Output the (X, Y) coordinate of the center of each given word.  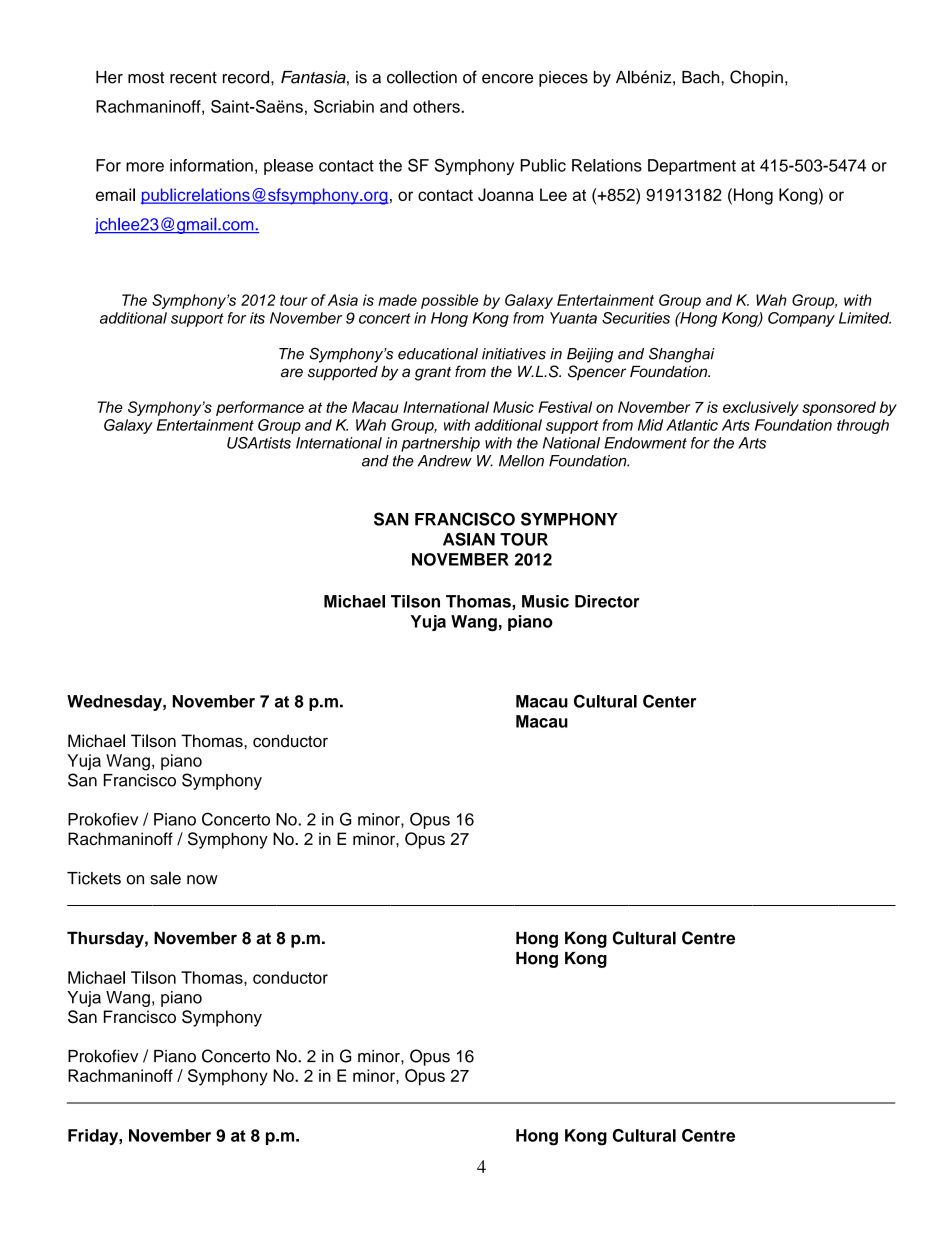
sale (165, 878)
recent (193, 78)
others (437, 106)
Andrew (445, 461)
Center (669, 701)
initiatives (514, 354)
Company (801, 319)
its (257, 318)
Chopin (756, 78)
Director (607, 601)
